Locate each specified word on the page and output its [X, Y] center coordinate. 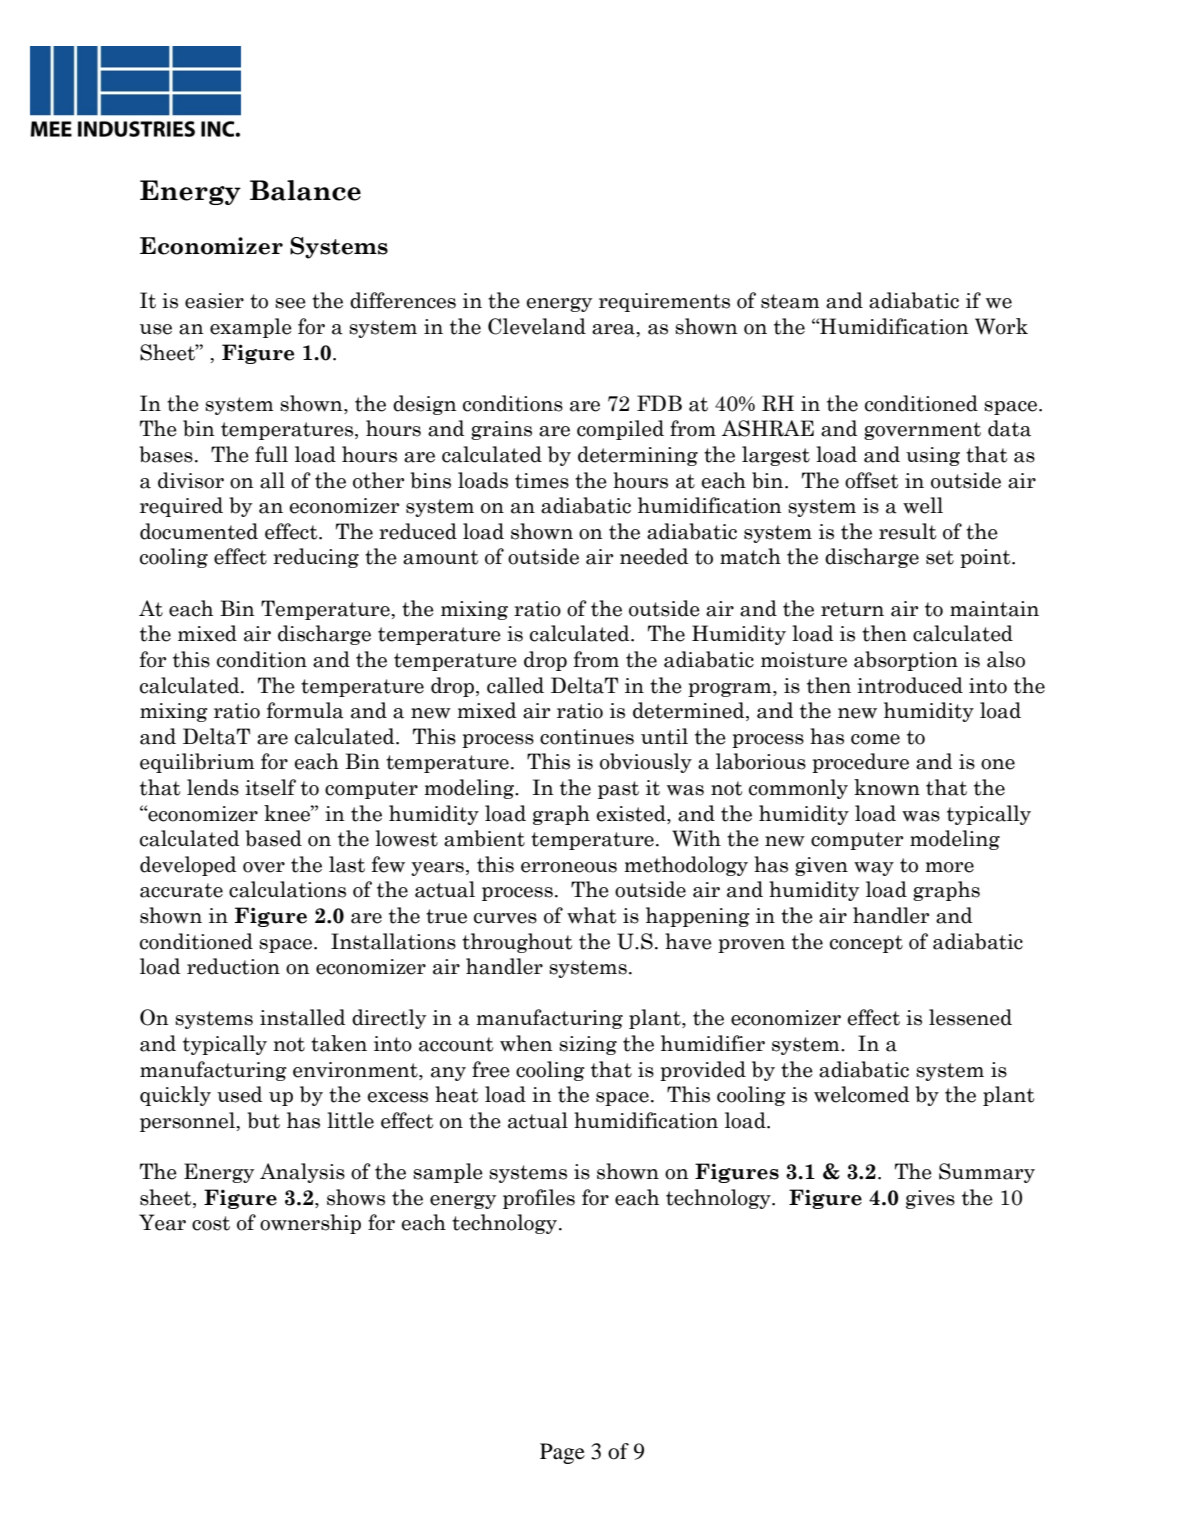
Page [562, 1453]
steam [790, 301]
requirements [664, 302]
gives [930, 1199]
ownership [310, 1224]
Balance [305, 190]
